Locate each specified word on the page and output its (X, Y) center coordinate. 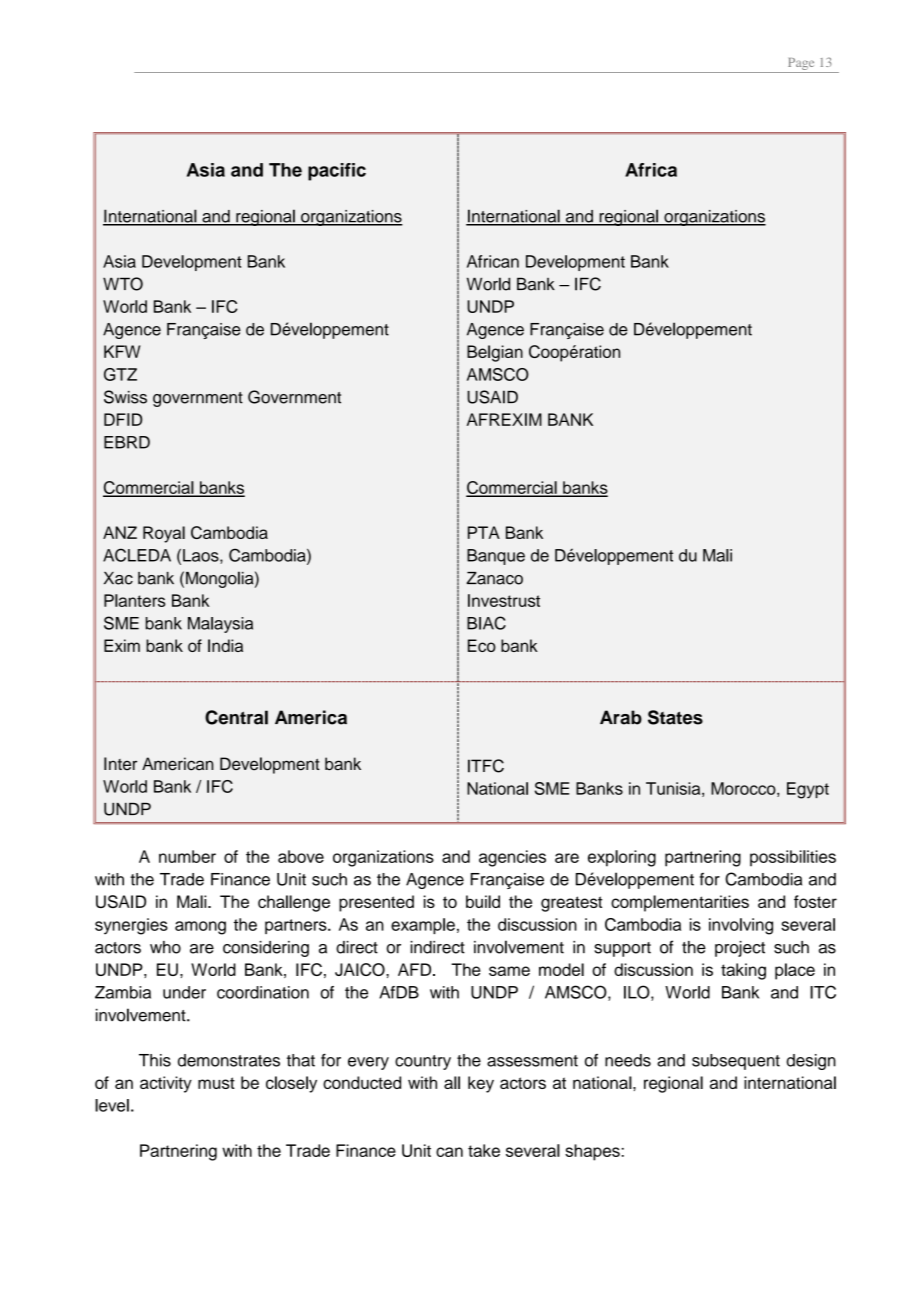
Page (801, 64)
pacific (337, 172)
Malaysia (220, 625)
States (675, 717)
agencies (512, 858)
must (216, 1083)
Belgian (495, 353)
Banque (496, 557)
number (187, 856)
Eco (482, 645)
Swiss (125, 397)
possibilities (793, 858)
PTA (484, 532)
